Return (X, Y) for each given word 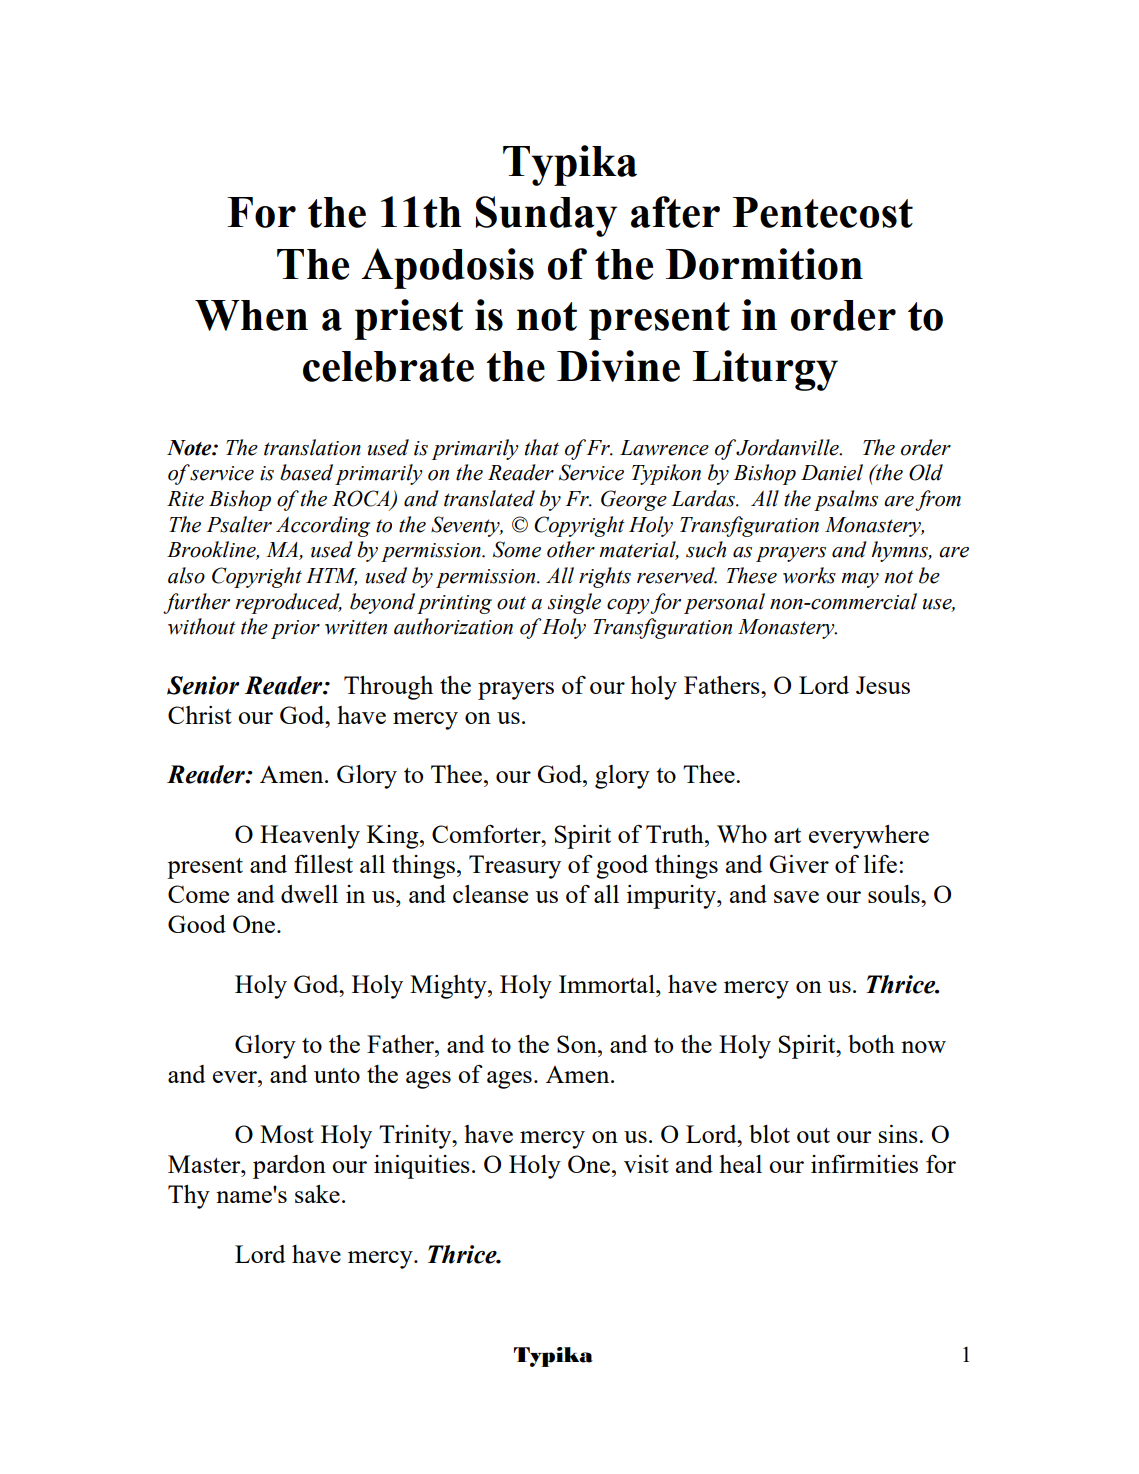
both (871, 1044)
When (251, 315)
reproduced (289, 603)
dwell (309, 894)
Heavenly (310, 837)
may (860, 580)
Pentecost (822, 212)
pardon (289, 1167)
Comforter (487, 833)
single (574, 603)
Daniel (832, 472)
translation (312, 447)
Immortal (608, 984)
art (787, 835)
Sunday (546, 216)
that (542, 447)
